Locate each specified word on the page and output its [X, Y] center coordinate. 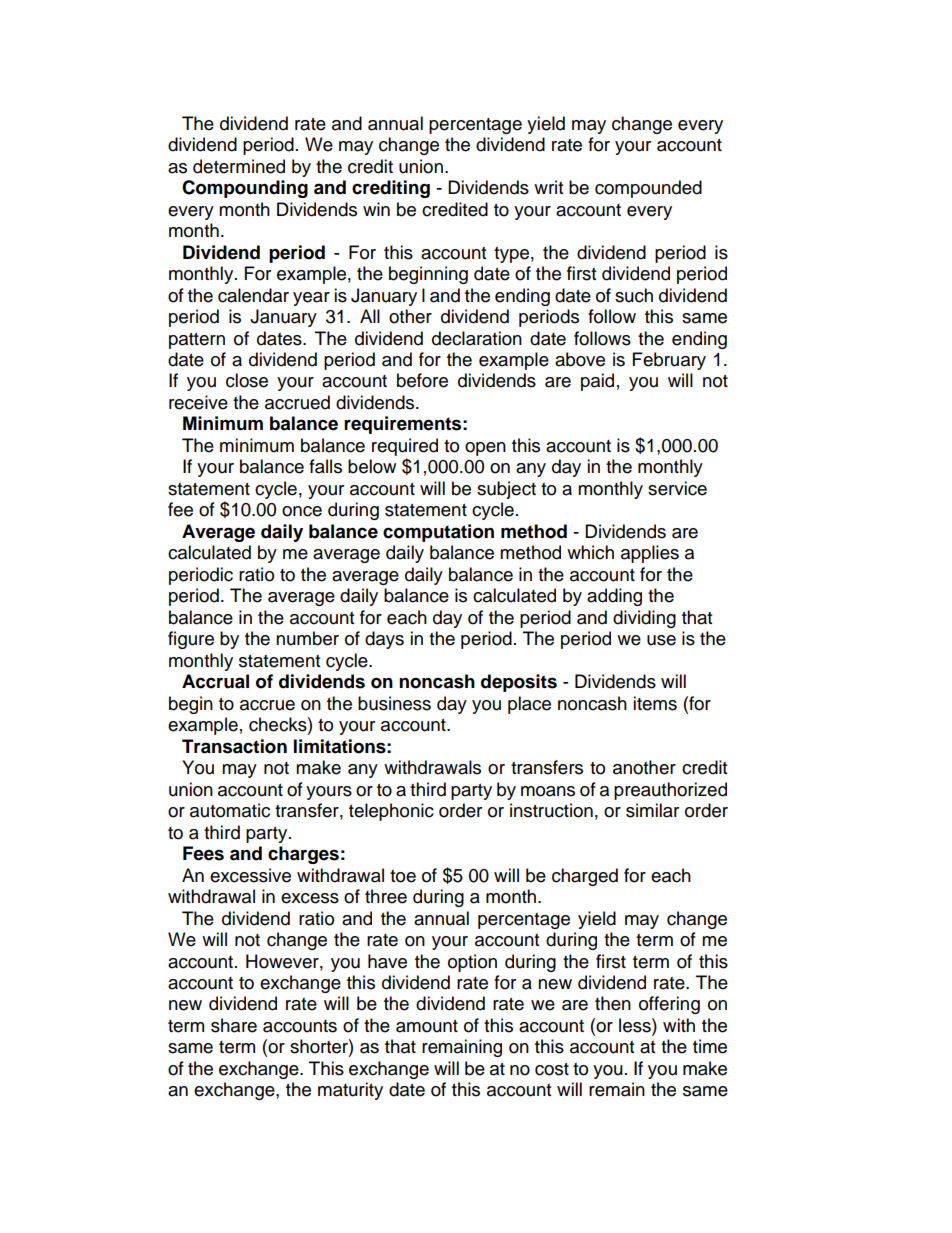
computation [438, 533]
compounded [648, 189]
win [376, 209]
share [234, 1025]
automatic [230, 810]
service [677, 488]
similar [652, 810]
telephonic [391, 812]
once [302, 511]
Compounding [245, 189]
